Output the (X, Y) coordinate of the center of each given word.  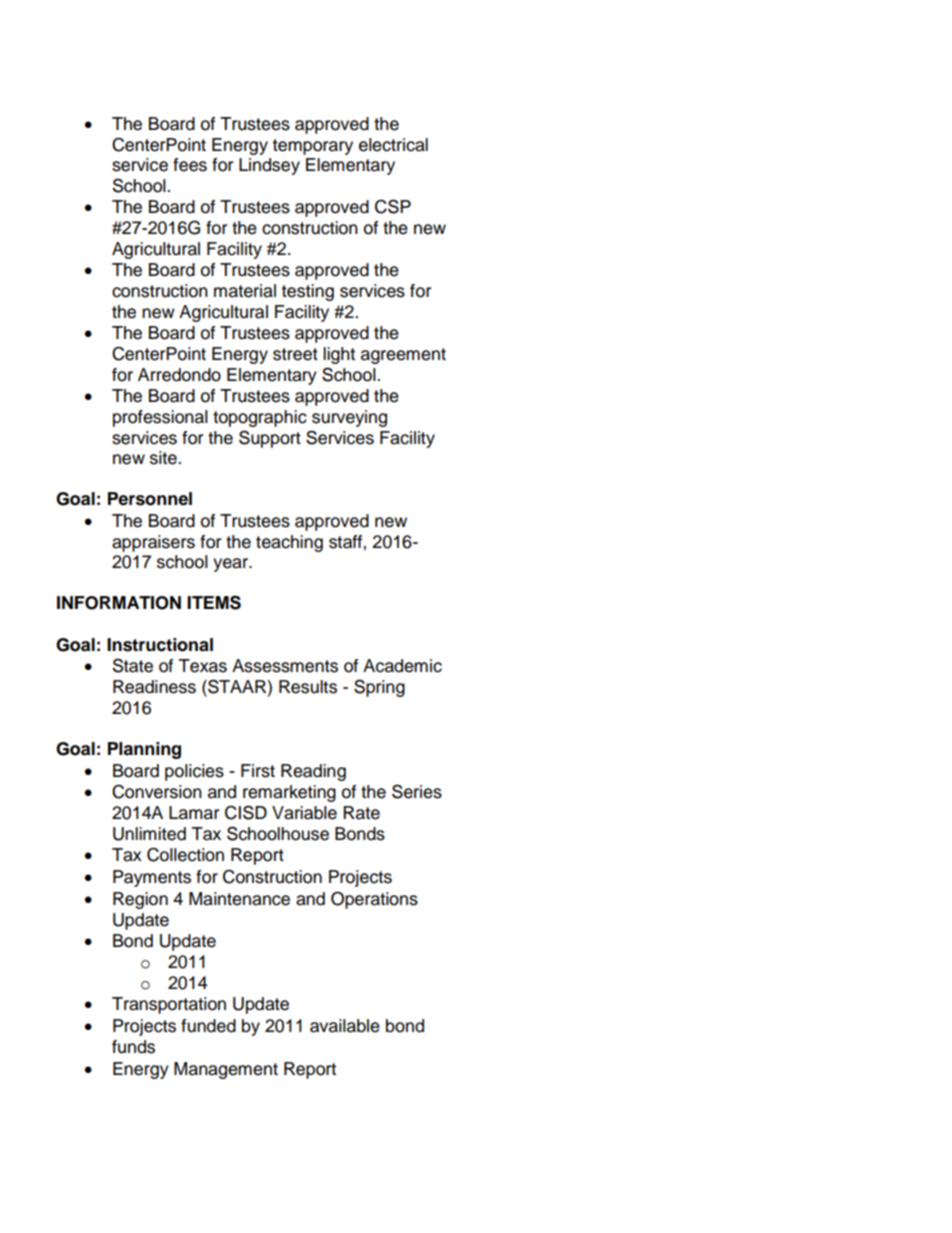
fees (190, 165)
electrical (393, 145)
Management (226, 1070)
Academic (402, 666)
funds (133, 1047)
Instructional (160, 645)
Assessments (285, 666)
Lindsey (269, 166)
